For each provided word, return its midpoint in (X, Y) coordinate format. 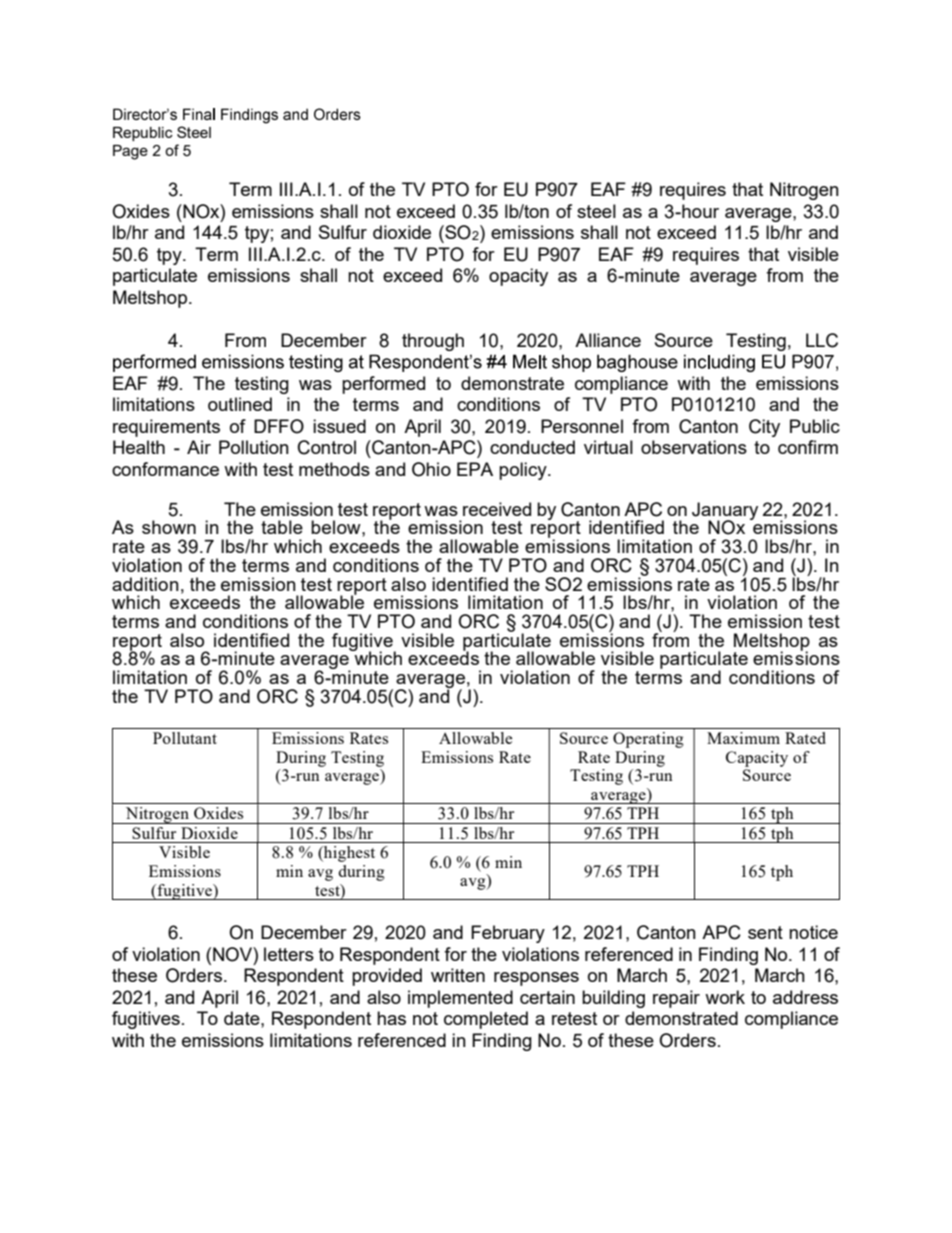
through (433, 342)
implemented (460, 999)
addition (145, 584)
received (497, 509)
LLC (822, 340)
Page (130, 152)
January (725, 512)
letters (289, 954)
